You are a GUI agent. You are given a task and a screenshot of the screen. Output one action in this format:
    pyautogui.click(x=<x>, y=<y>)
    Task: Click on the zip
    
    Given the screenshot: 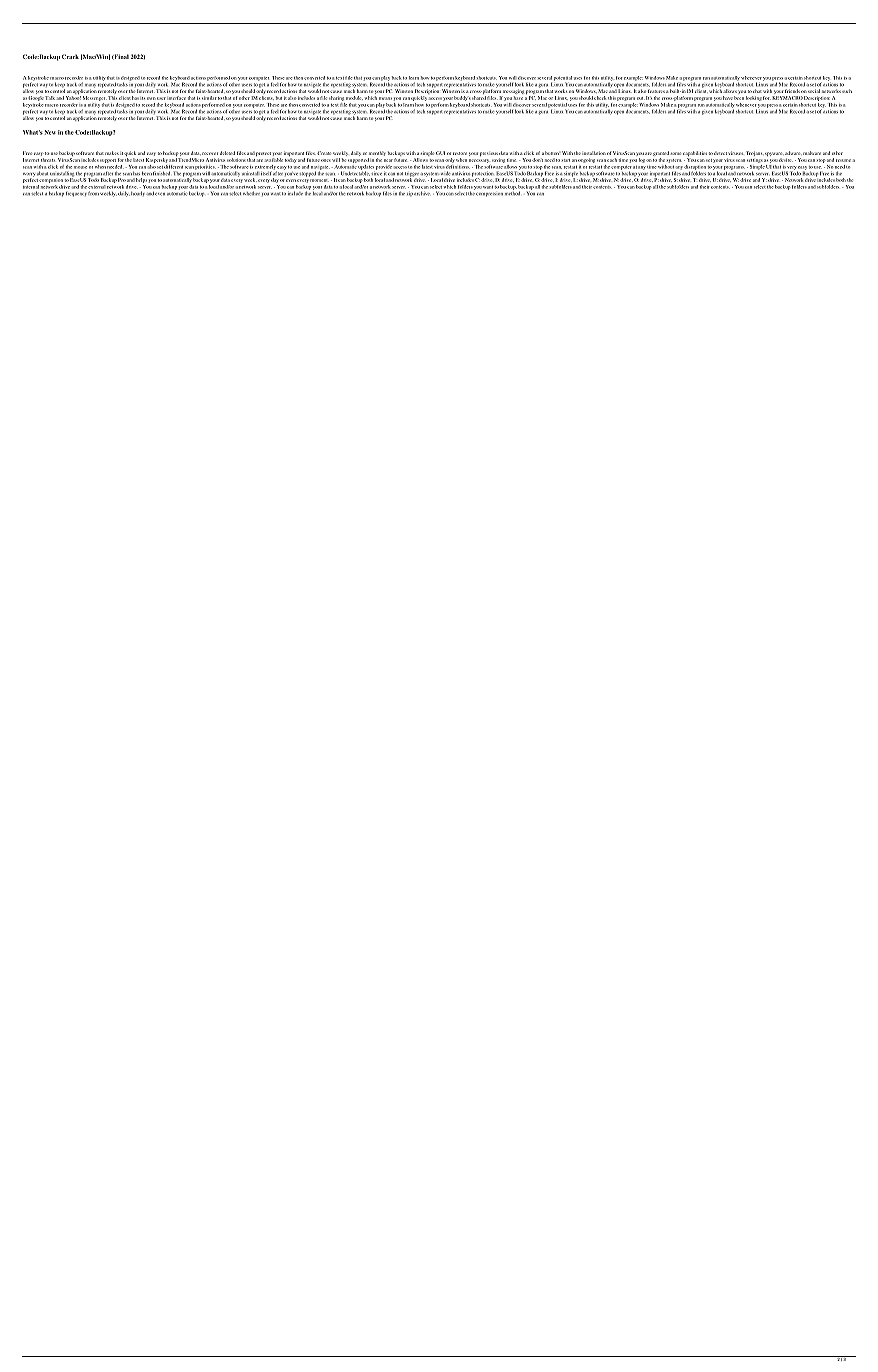 What is the action you would take?
    pyautogui.click(x=410, y=195)
